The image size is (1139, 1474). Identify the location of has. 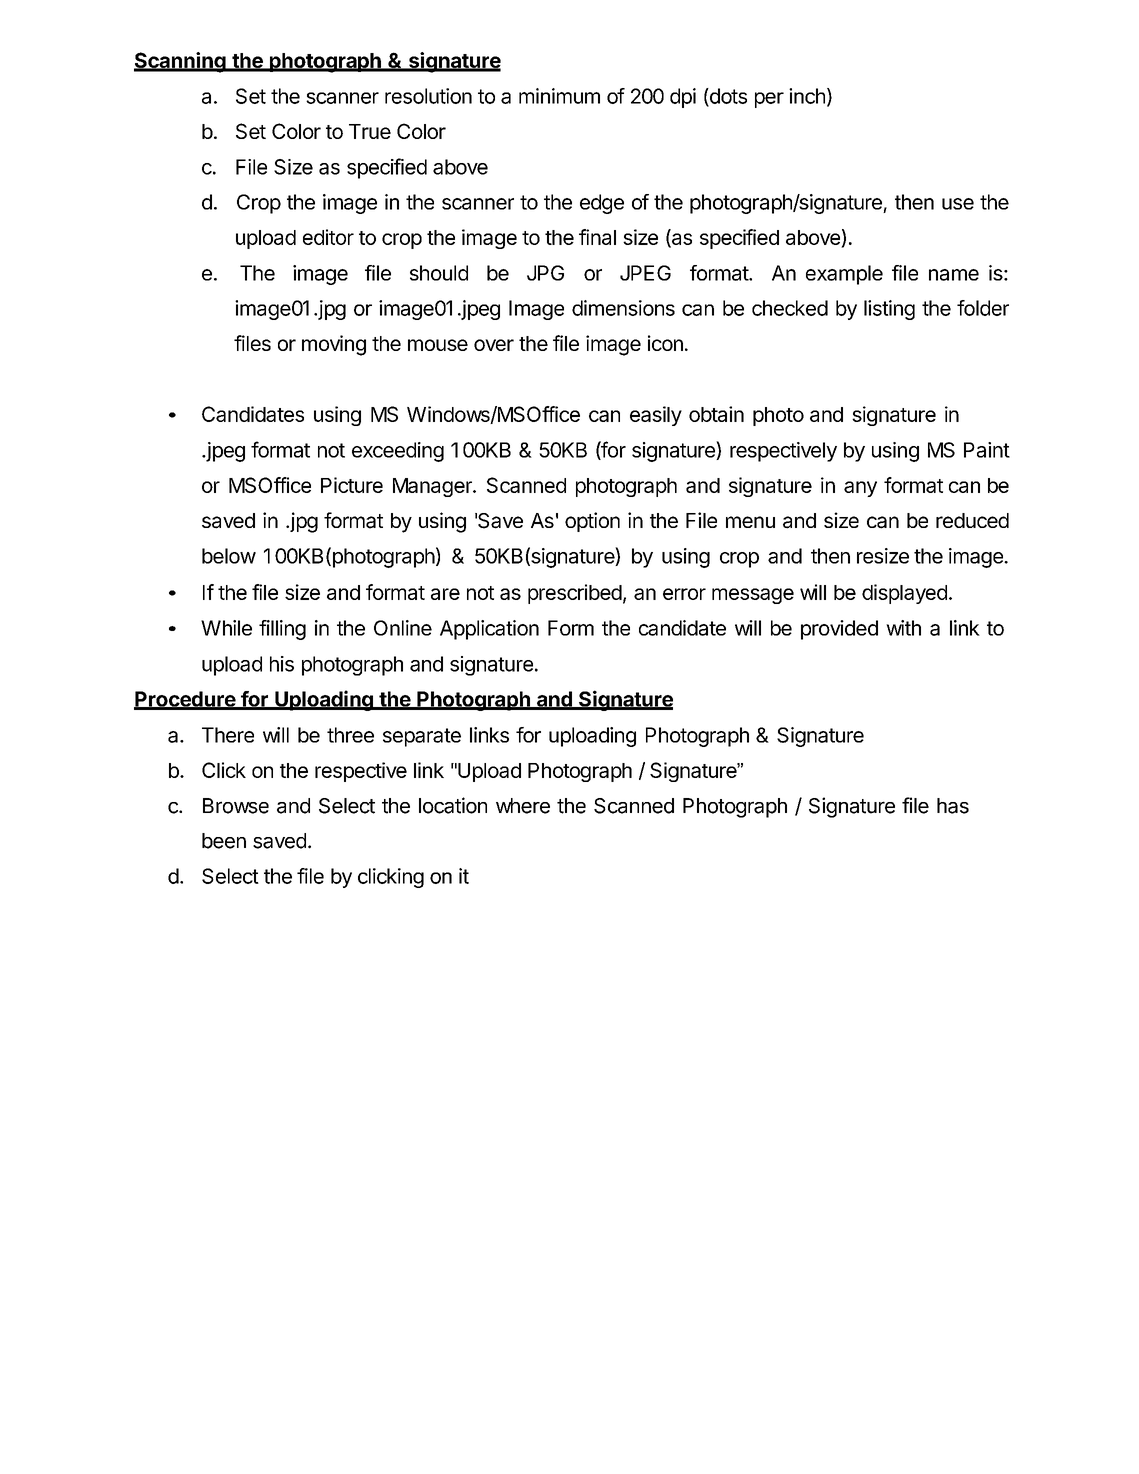
(953, 806).
